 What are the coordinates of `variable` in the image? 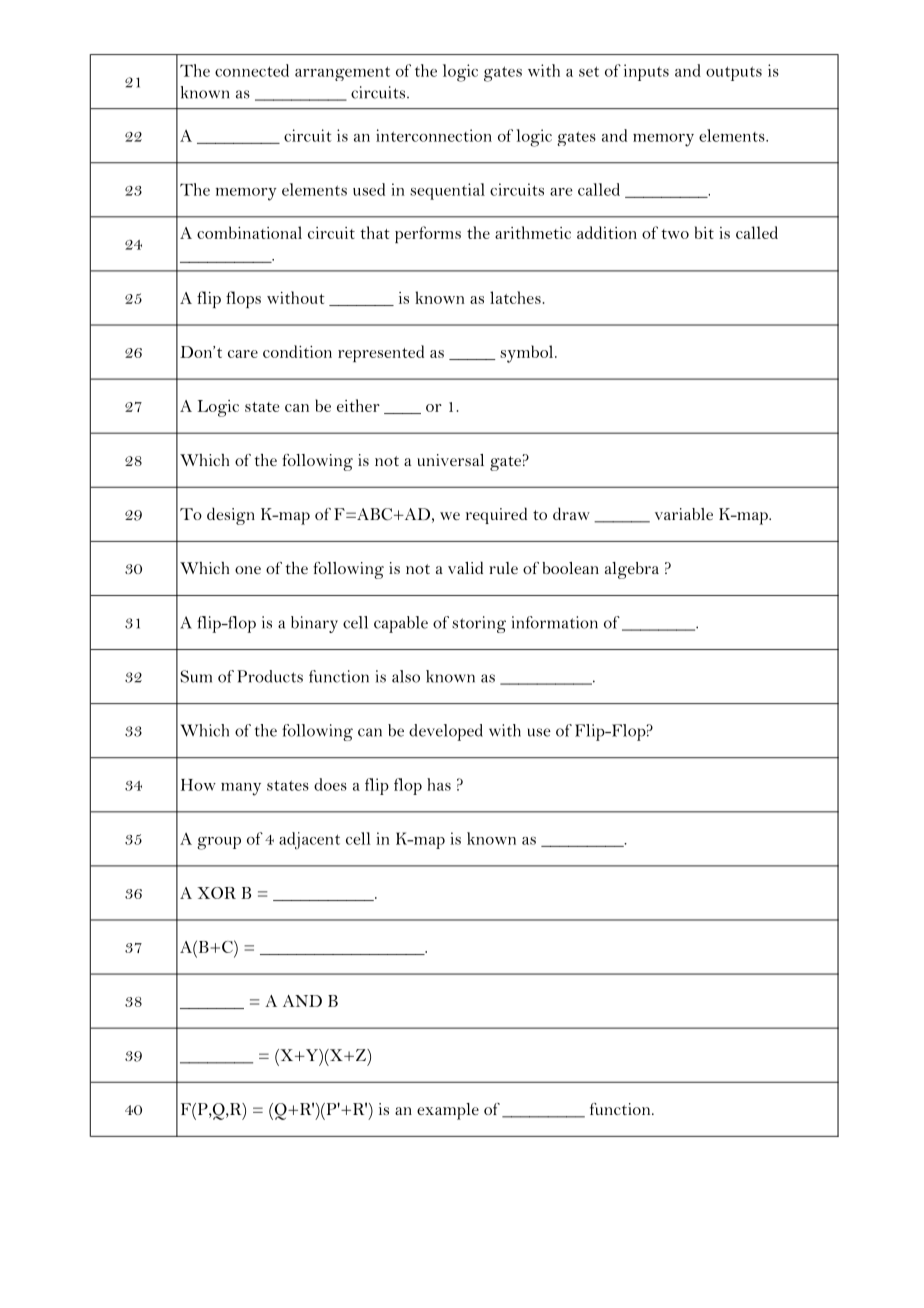 It's located at (684, 514).
